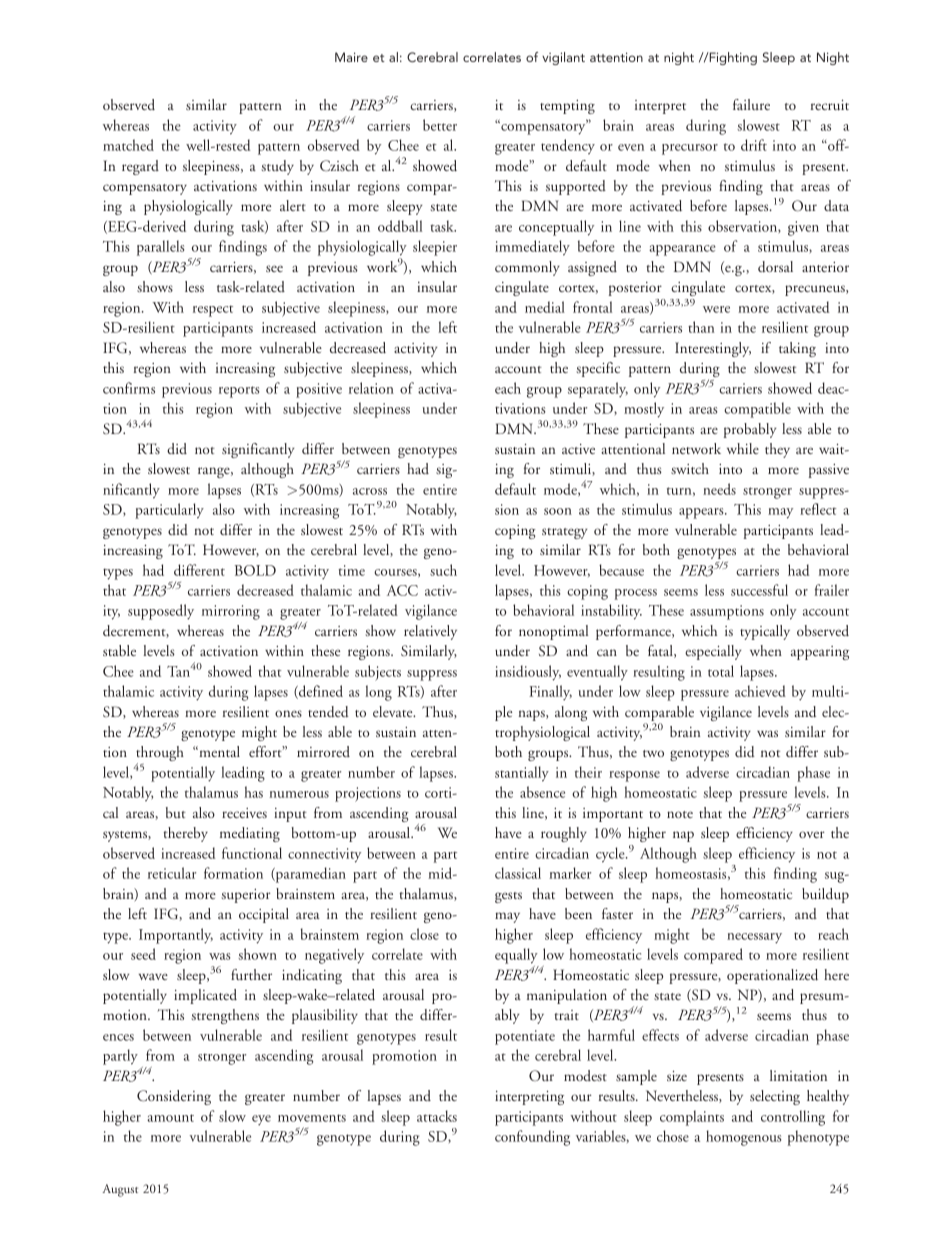  Describe the element at coordinates (128, 145) in the screenshot. I see `matched` at that location.
